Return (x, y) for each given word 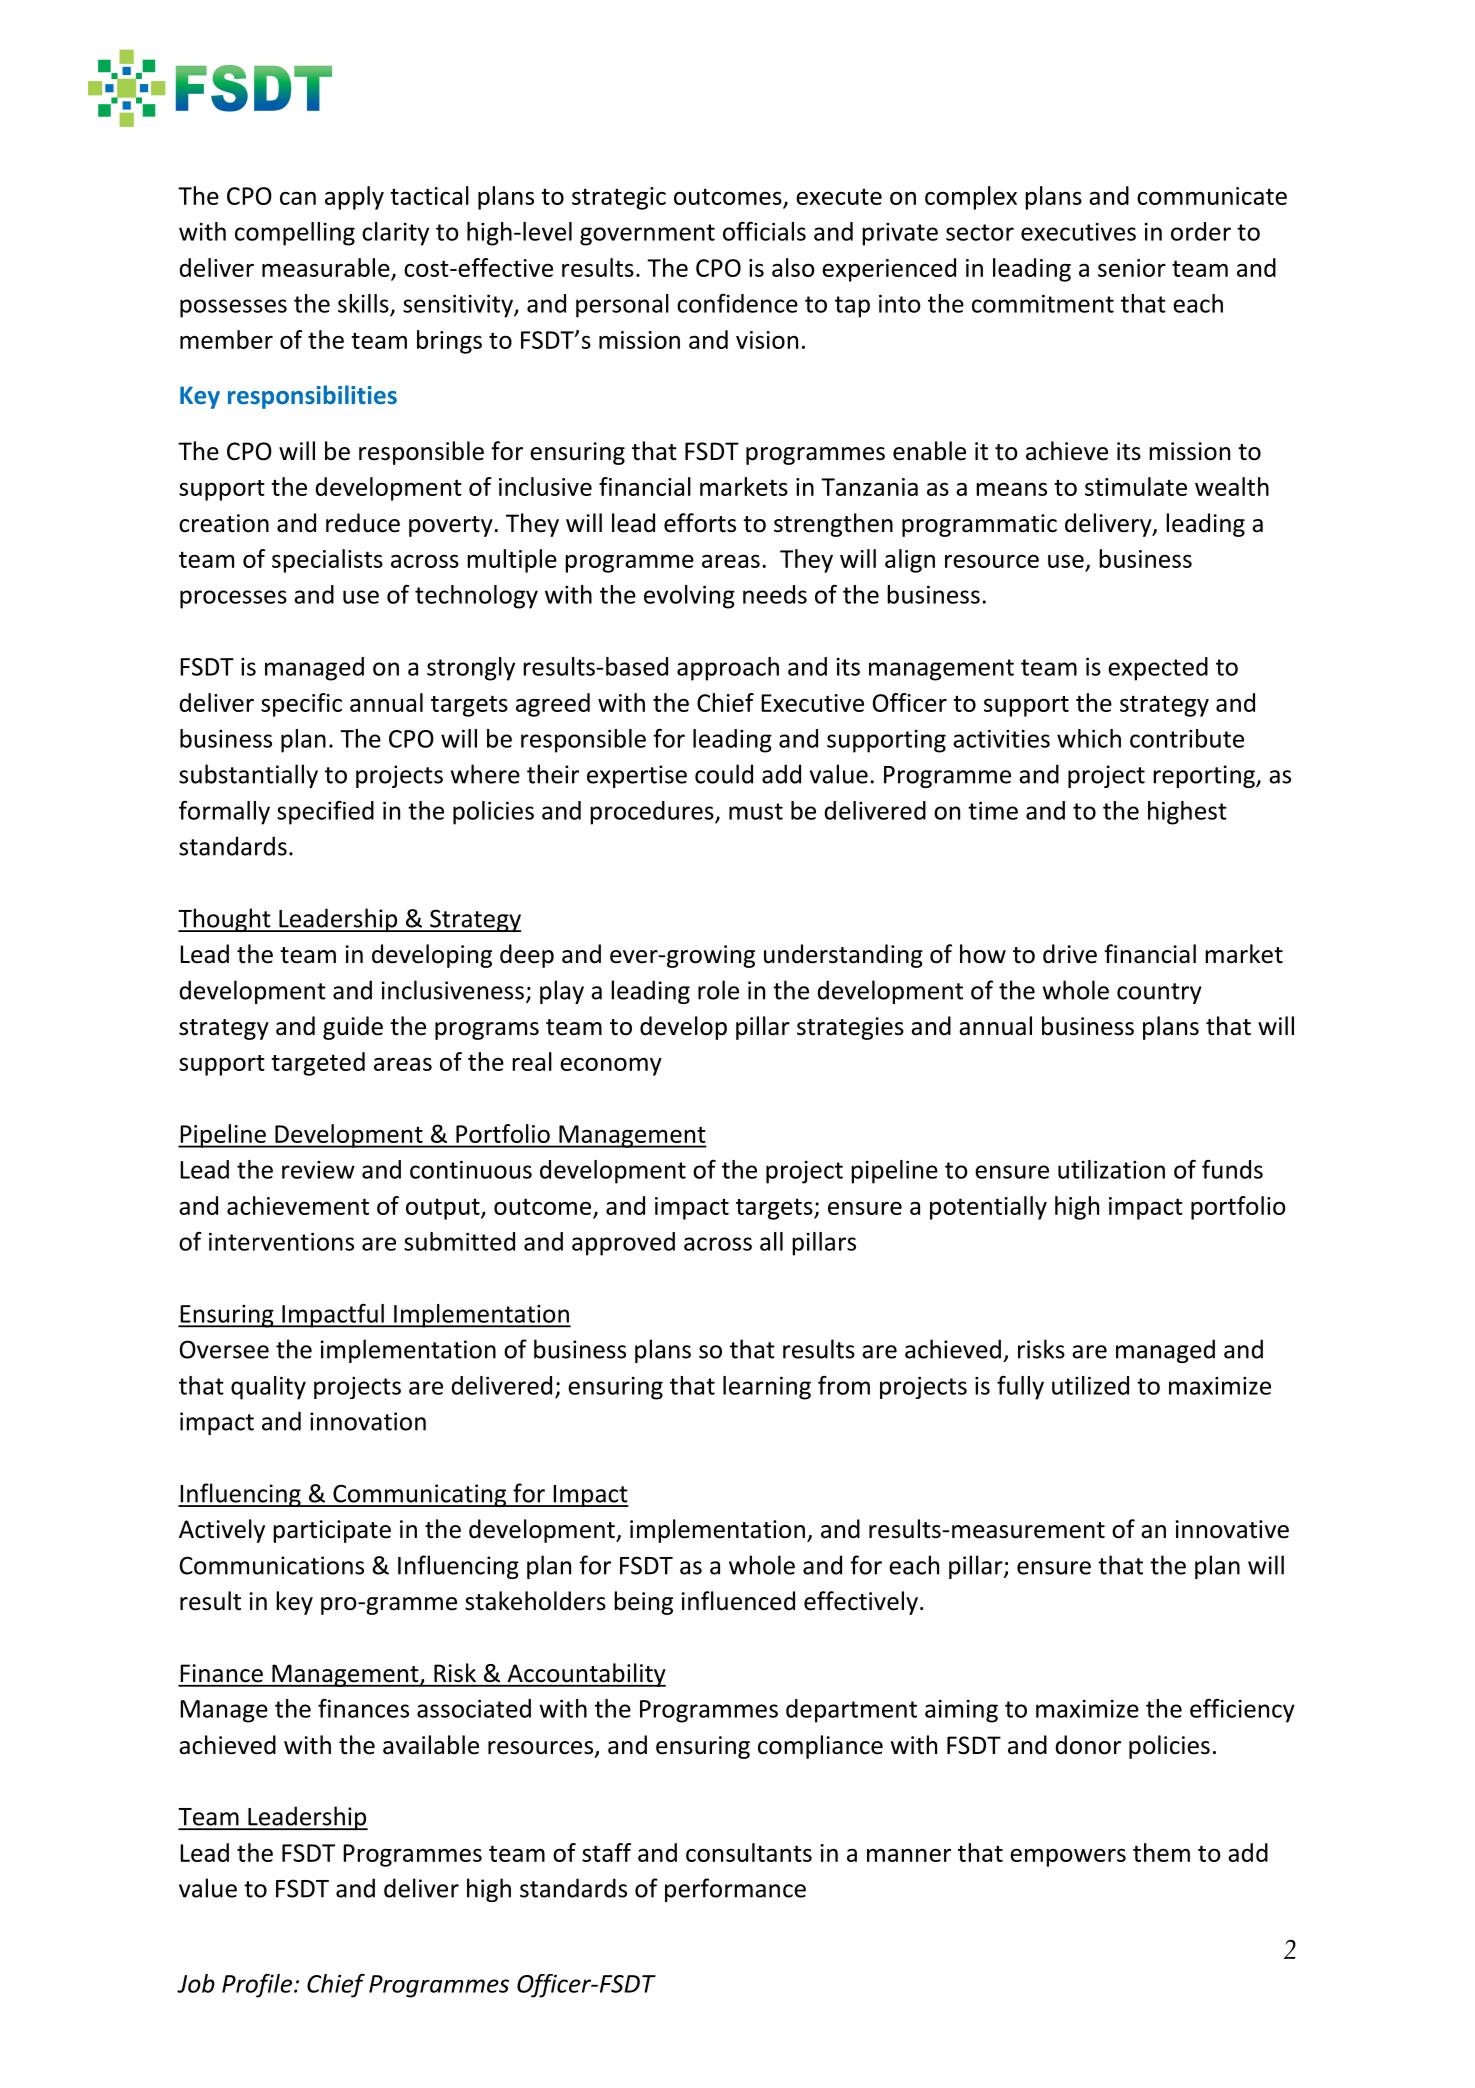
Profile (257, 1985)
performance (735, 1890)
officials (764, 231)
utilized (1090, 1385)
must (756, 811)
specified (325, 812)
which (1089, 738)
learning (767, 1388)
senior (1132, 268)
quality (268, 1388)
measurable (326, 267)
